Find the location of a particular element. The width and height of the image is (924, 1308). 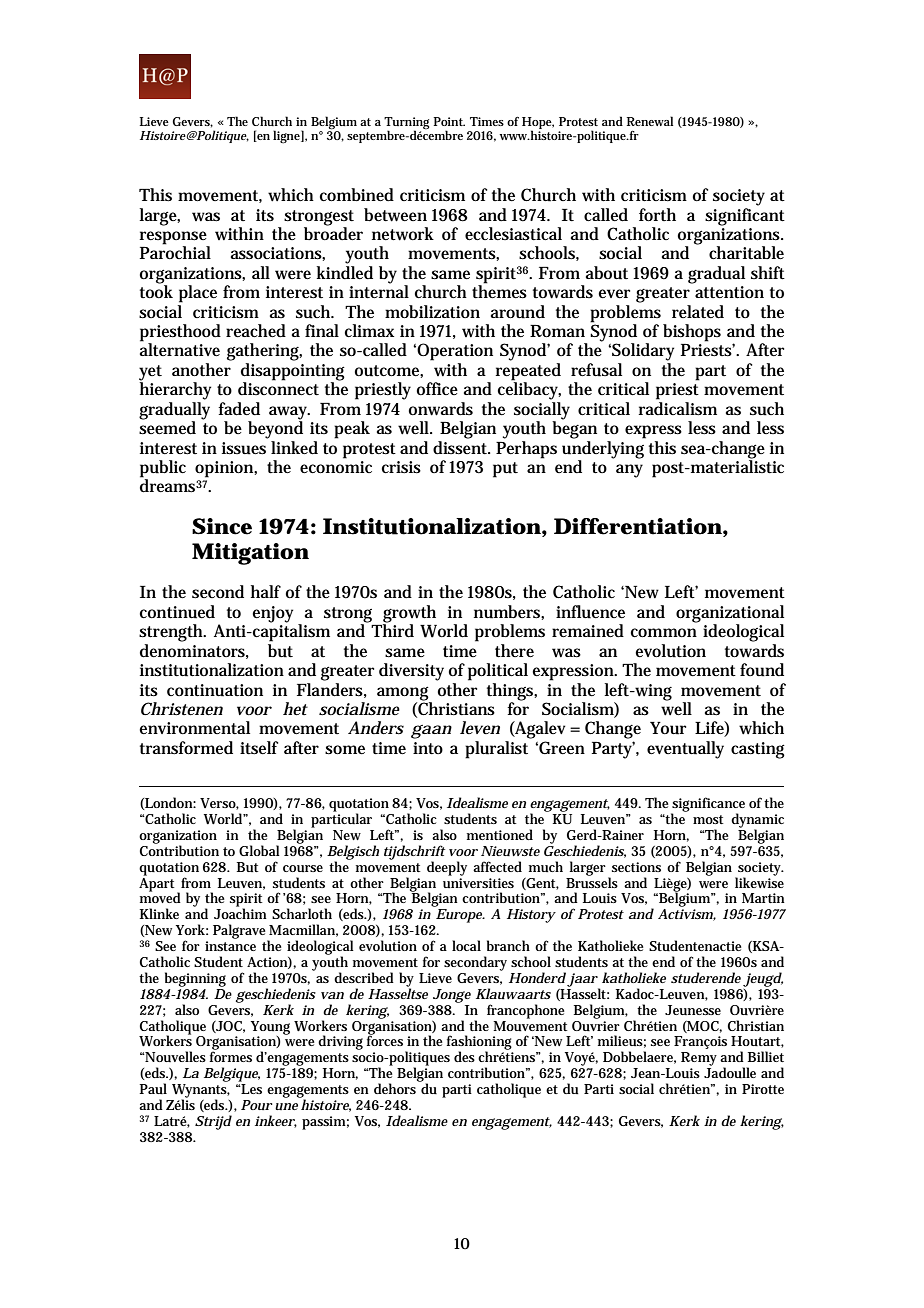

put is located at coordinates (505, 470).
